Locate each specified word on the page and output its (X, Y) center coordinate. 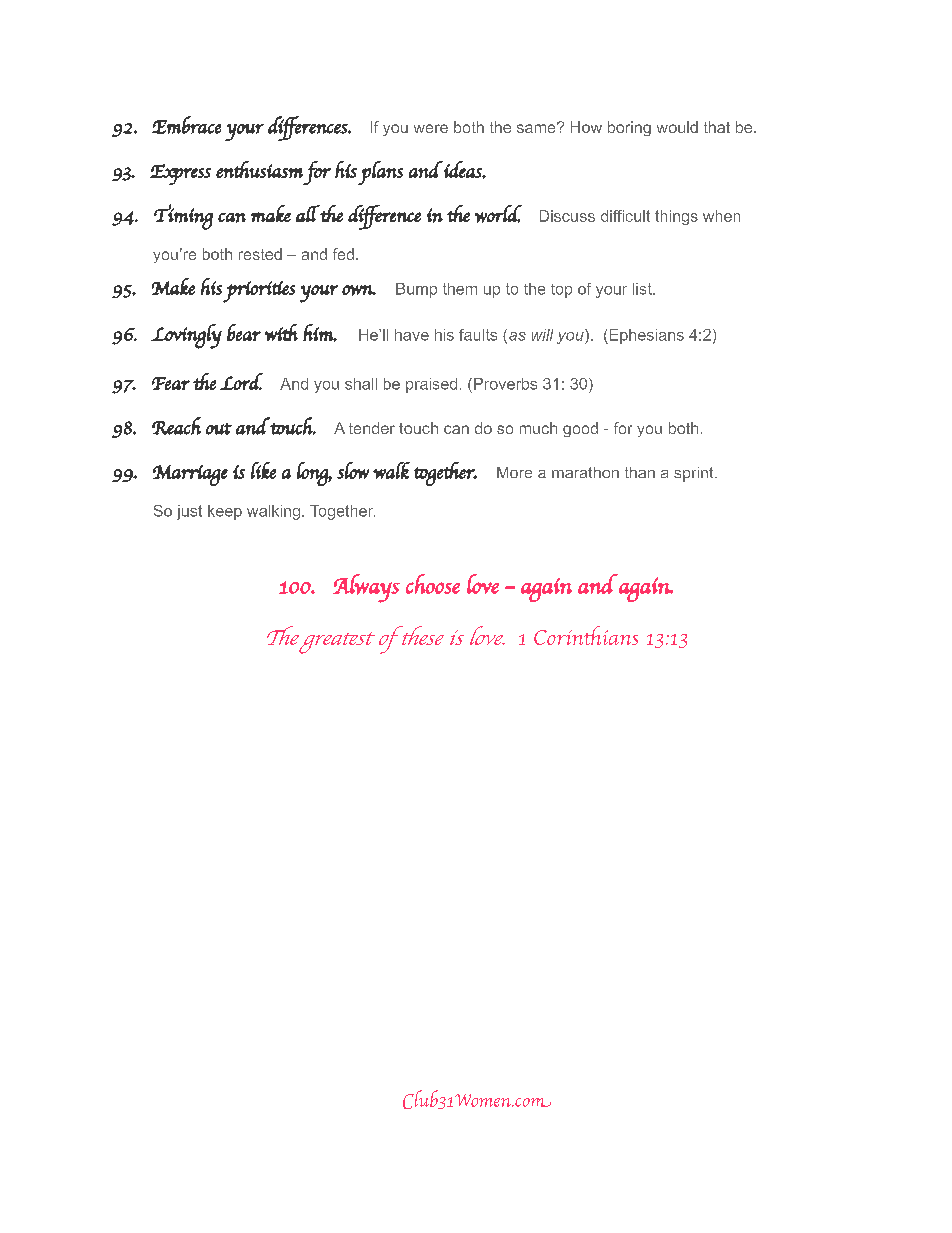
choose (433, 584)
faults (478, 335)
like (263, 470)
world (498, 214)
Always (366, 588)
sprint (695, 474)
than (640, 472)
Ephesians (645, 336)
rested (260, 254)
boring (629, 128)
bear (244, 332)
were (431, 128)
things (676, 217)
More (514, 472)
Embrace (186, 125)
